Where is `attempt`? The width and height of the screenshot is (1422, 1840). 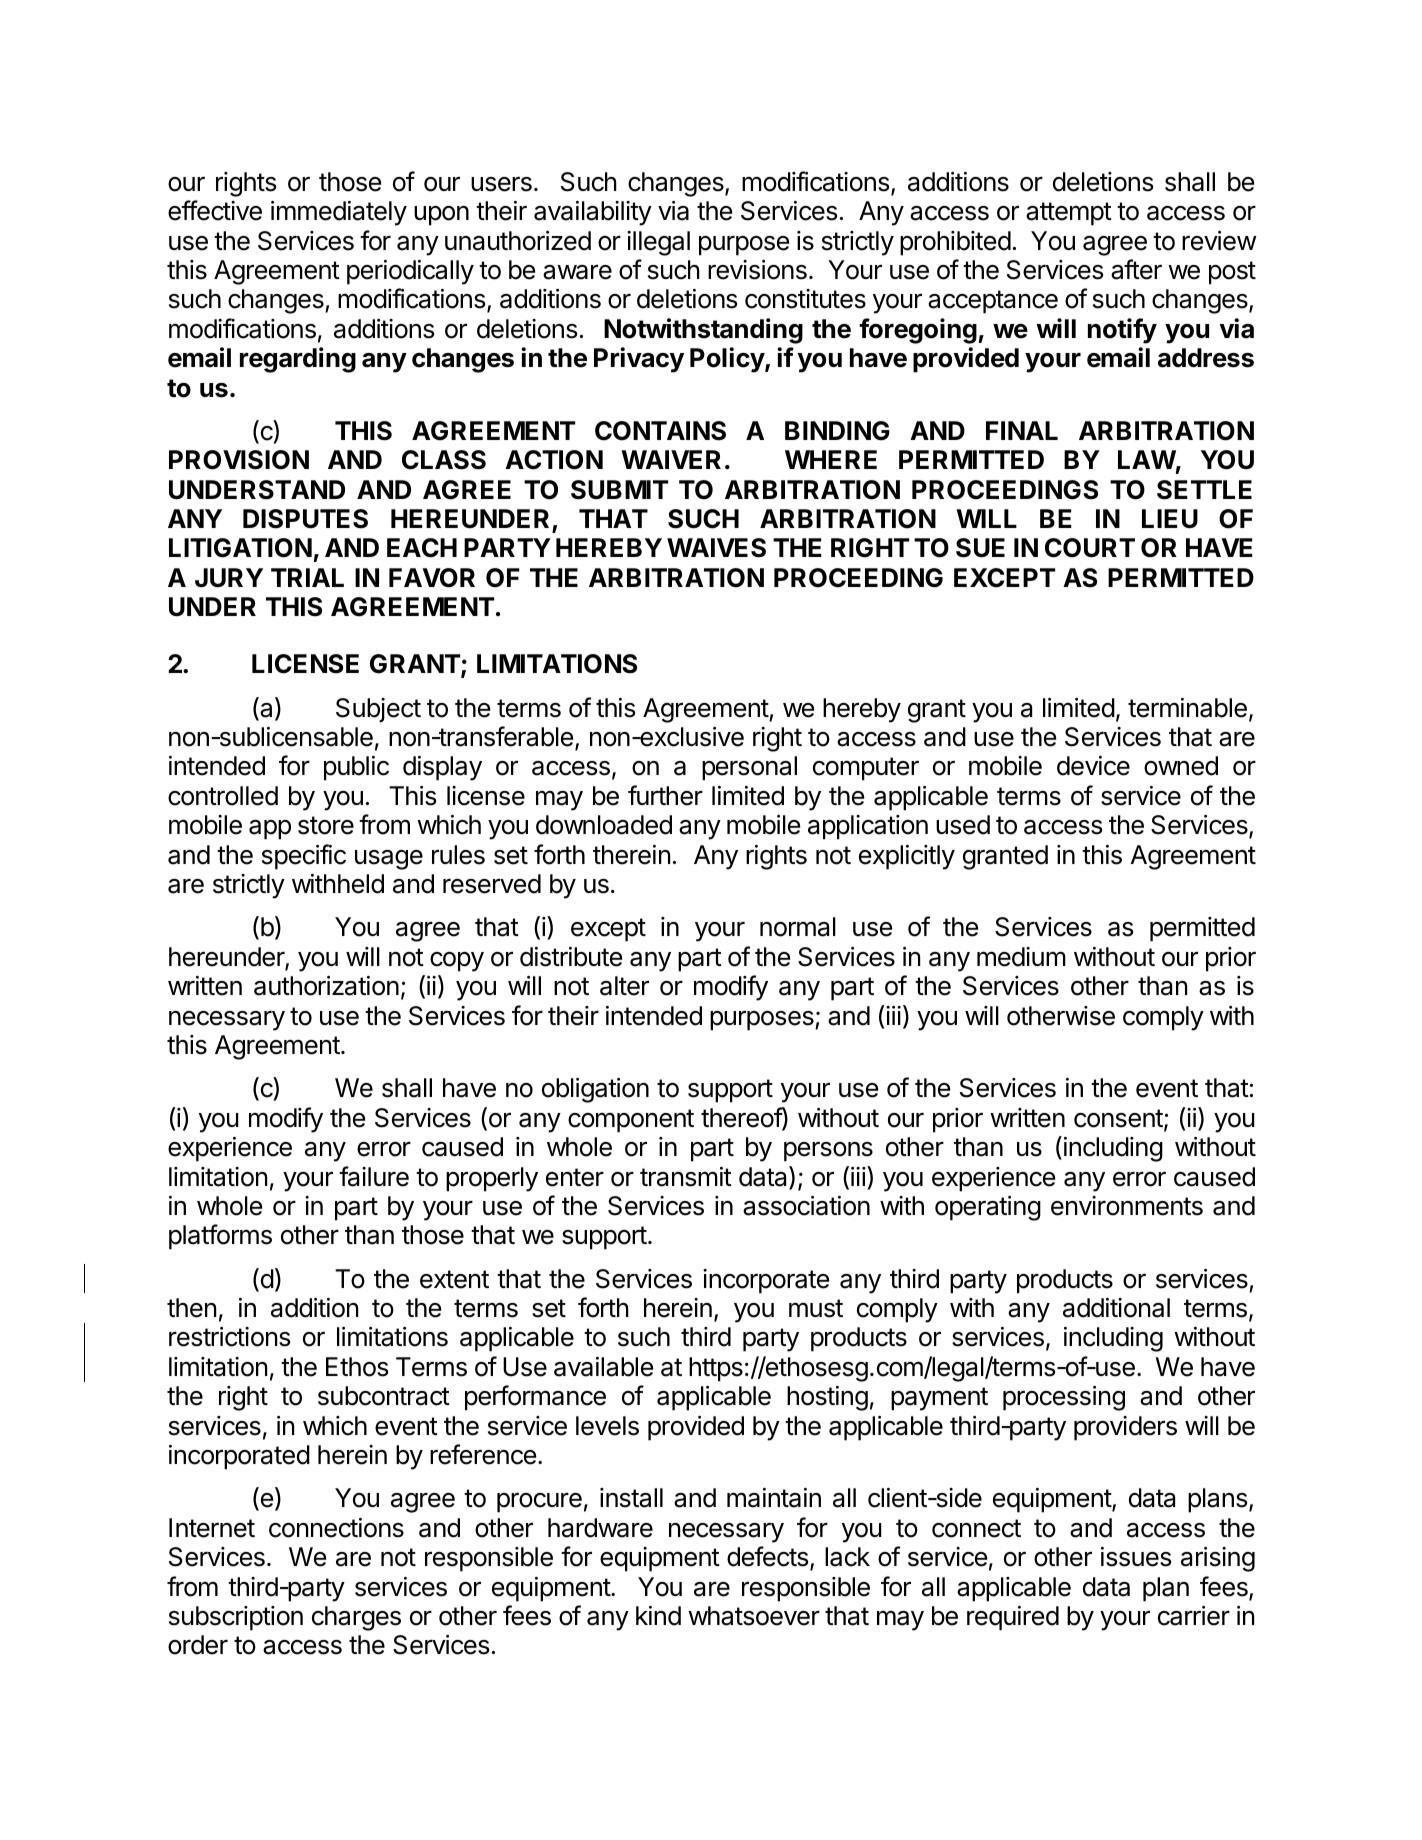
attempt is located at coordinates (1069, 214).
